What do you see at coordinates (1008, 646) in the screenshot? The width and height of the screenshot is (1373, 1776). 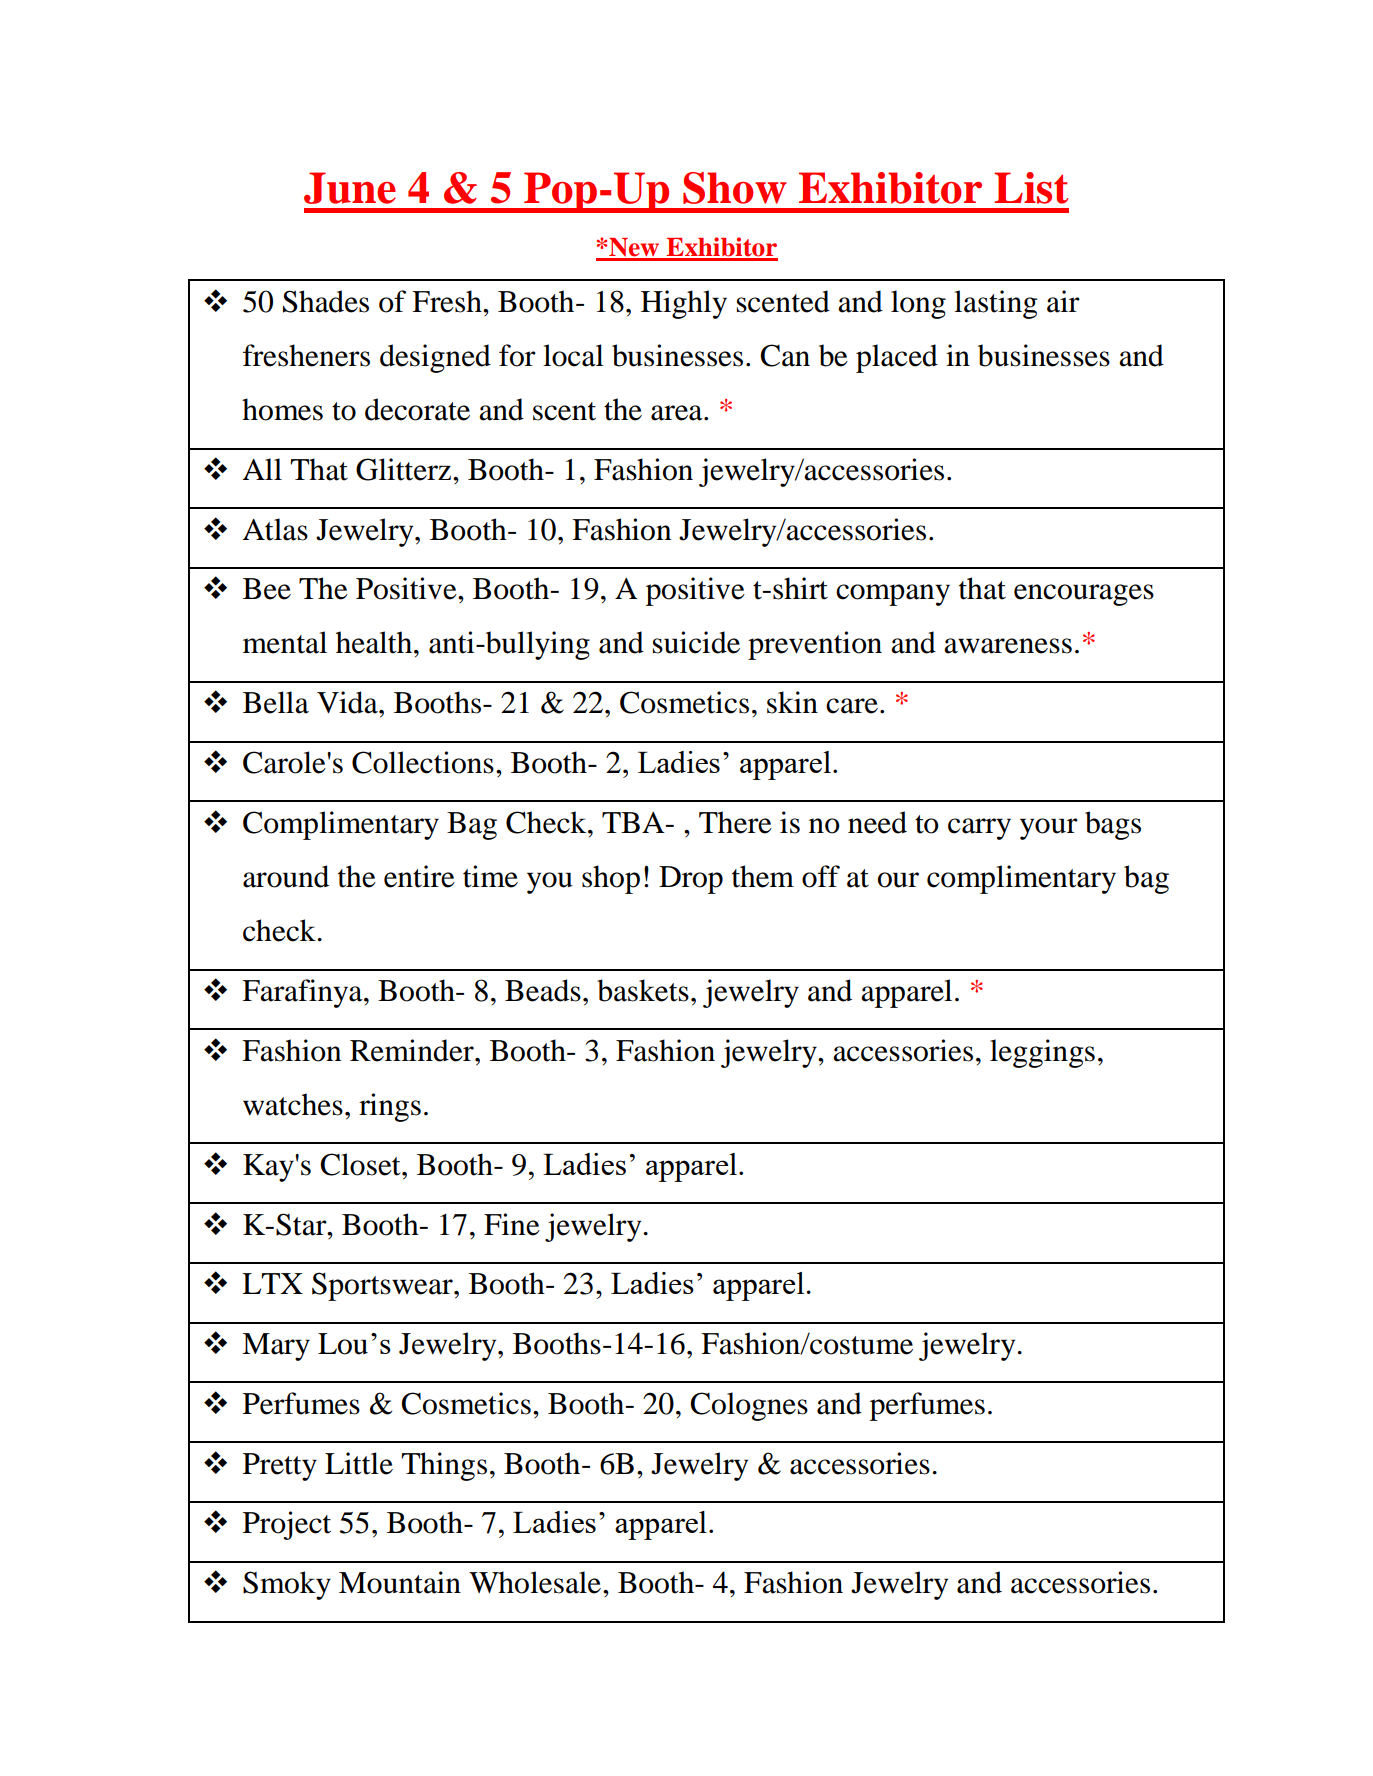 I see `awareness` at bounding box center [1008, 646].
